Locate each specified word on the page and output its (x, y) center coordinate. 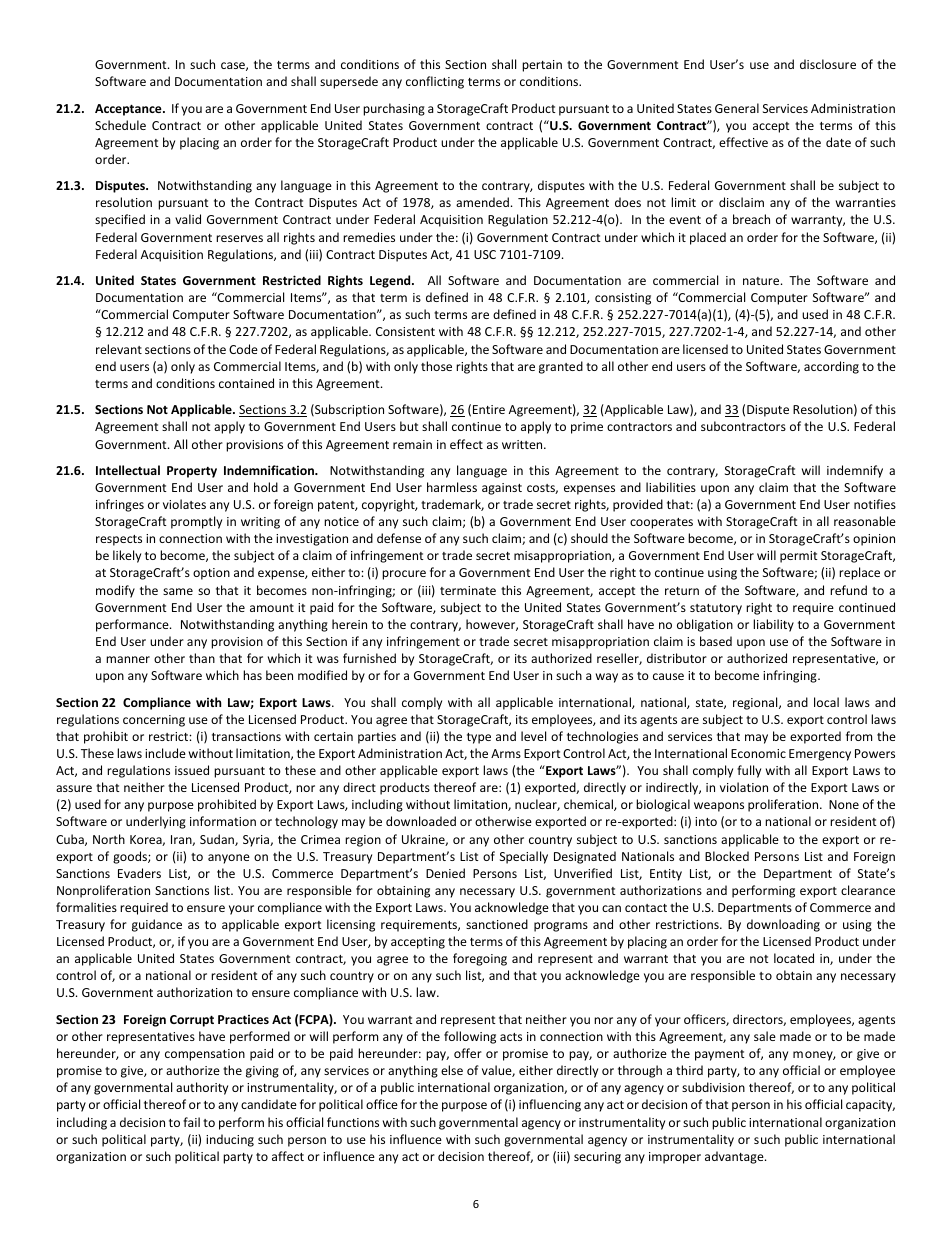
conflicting (435, 82)
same (178, 591)
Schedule (120, 125)
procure (404, 575)
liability (773, 625)
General (737, 108)
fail (191, 1122)
